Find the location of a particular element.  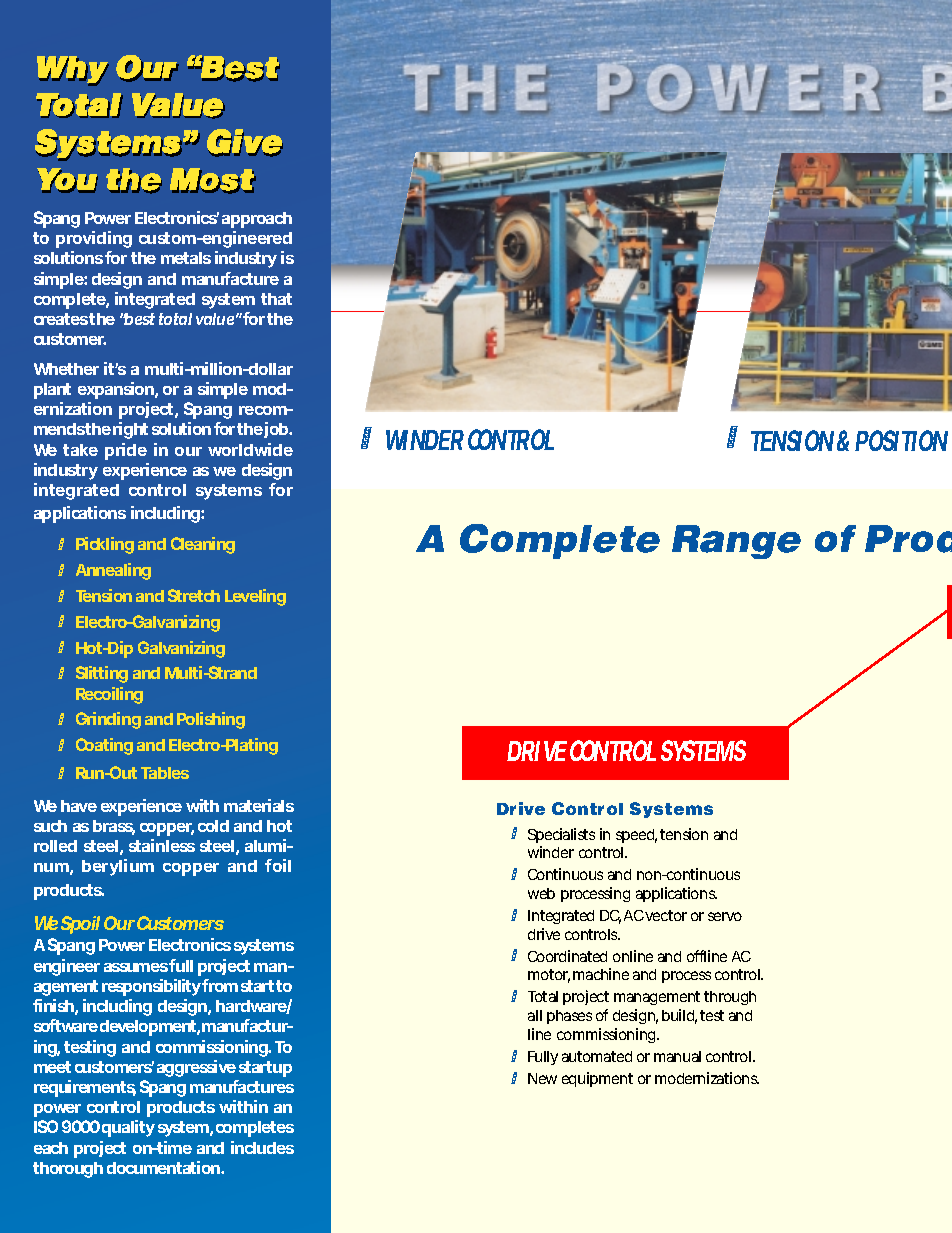

quality is located at coordinates (128, 1128).
